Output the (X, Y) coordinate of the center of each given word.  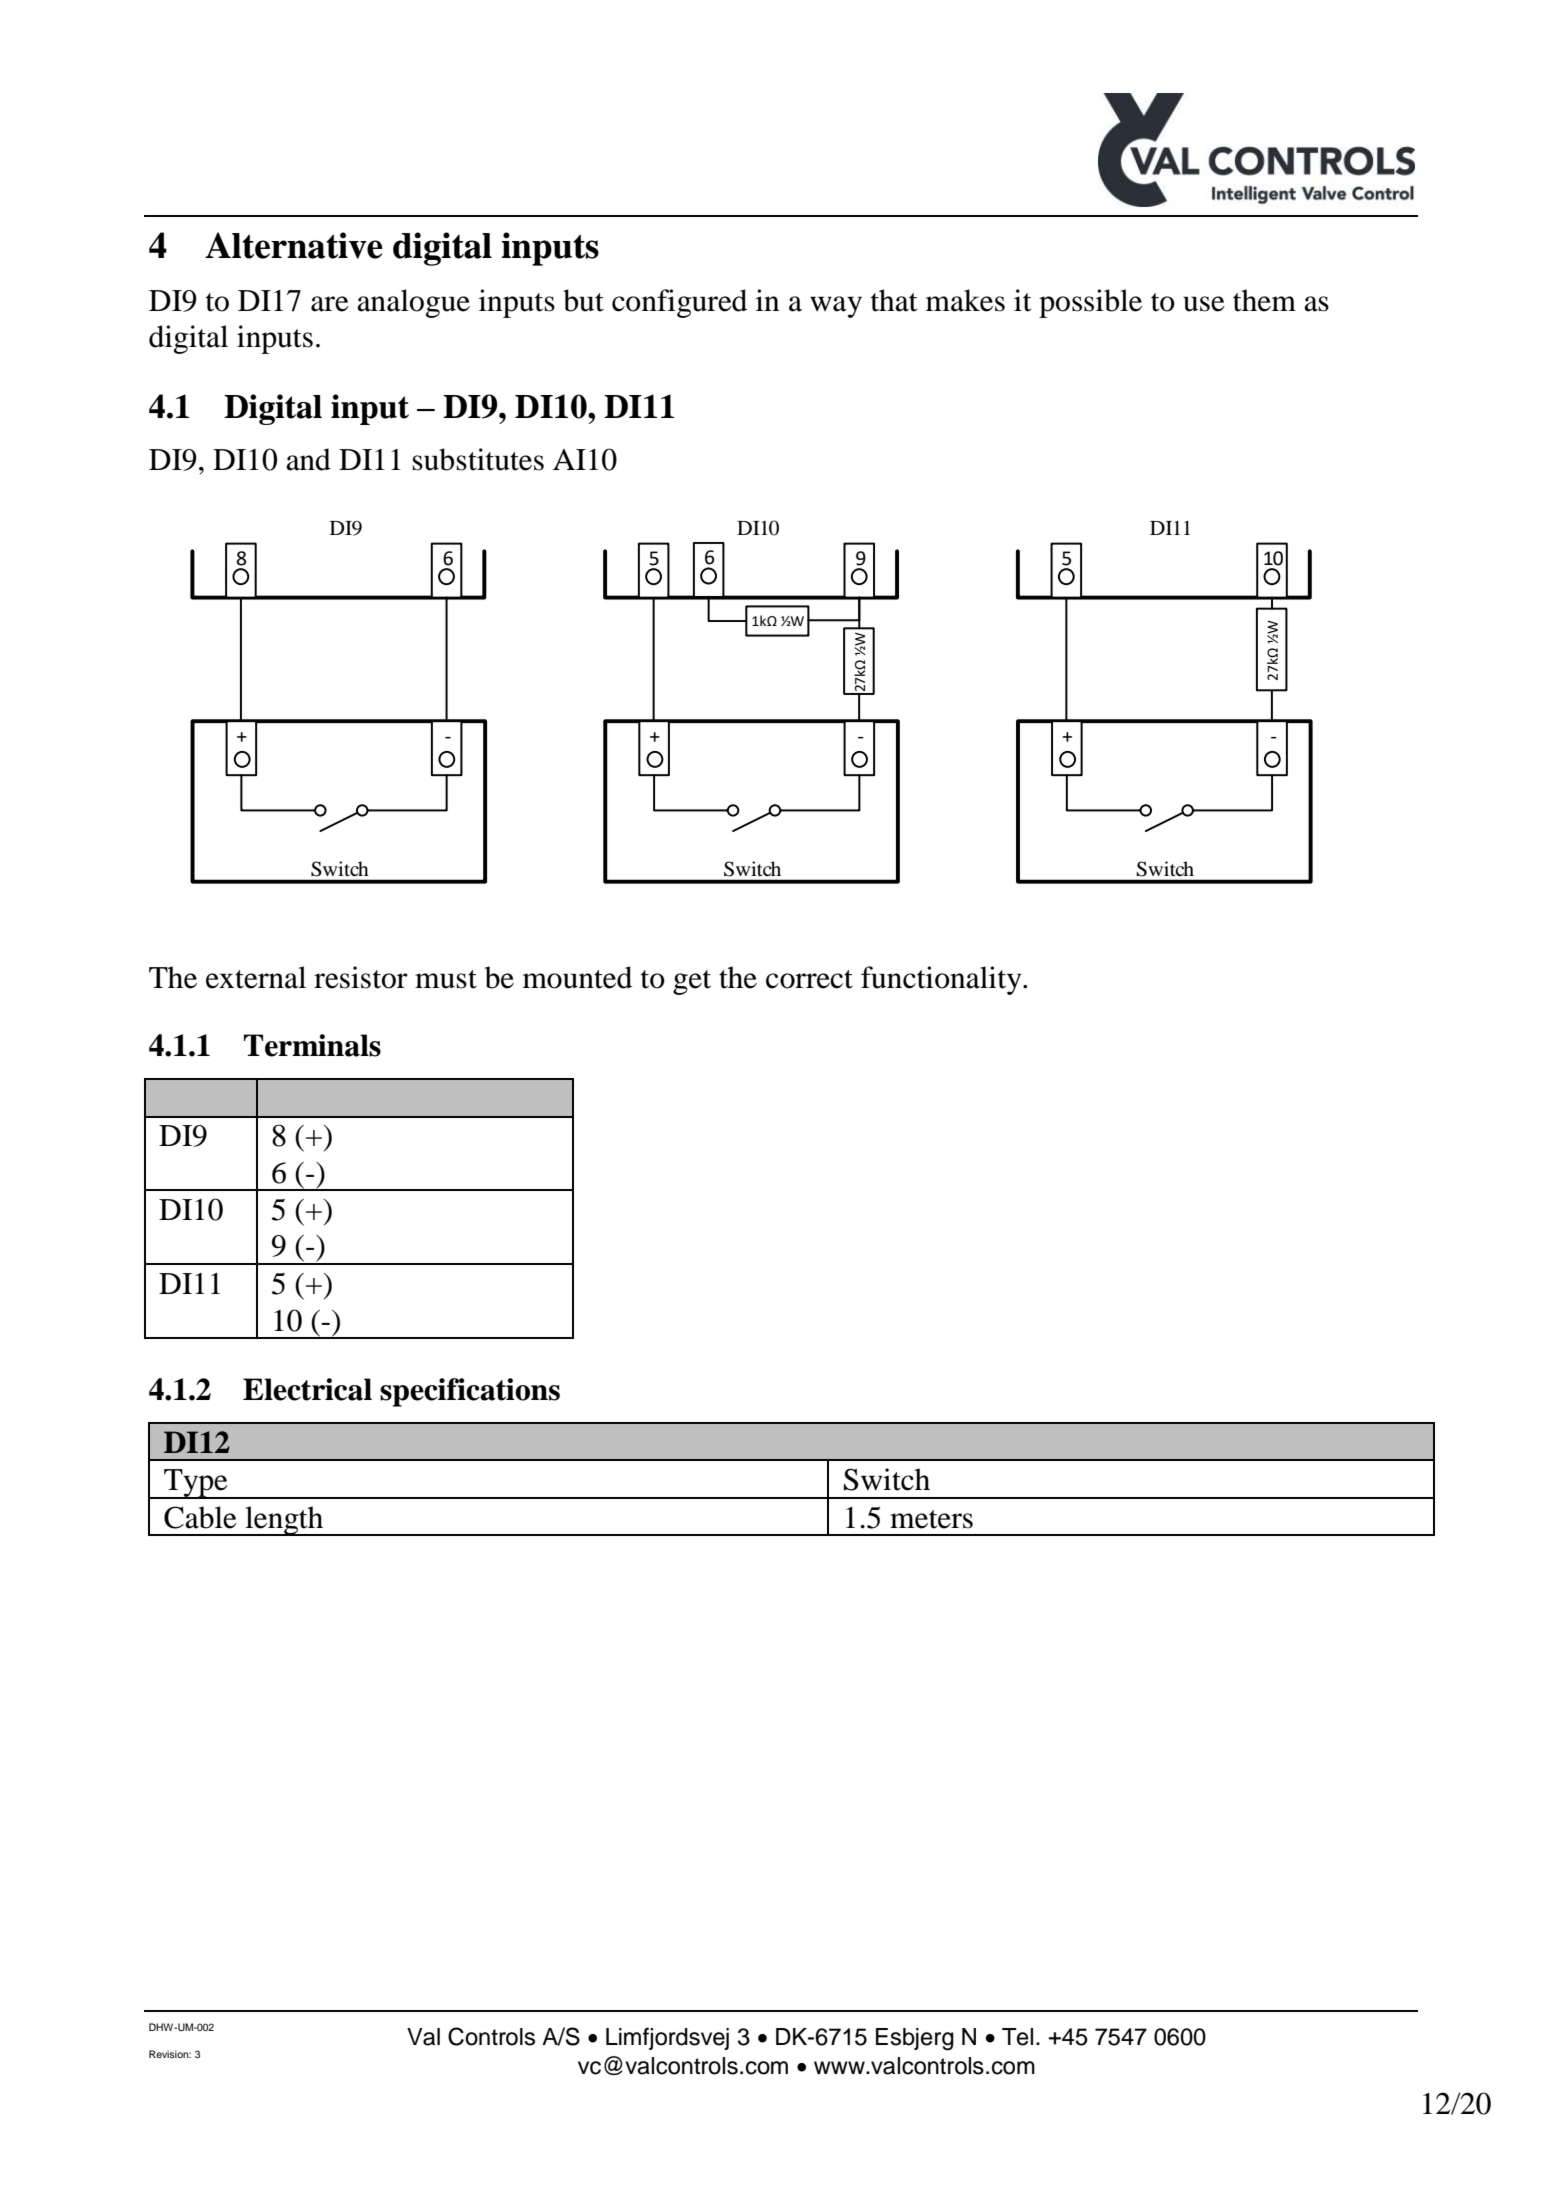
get (692, 982)
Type (196, 1484)
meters (931, 1519)
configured (679, 303)
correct (809, 979)
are (330, 304)
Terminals (312, 1045)
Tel (1017, 2037)
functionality (942, 980)
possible (1090, 303)
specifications (470, 1392)
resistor (361, 977)
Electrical (307, 1389)
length (284, 1521)
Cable (200, 1517)
